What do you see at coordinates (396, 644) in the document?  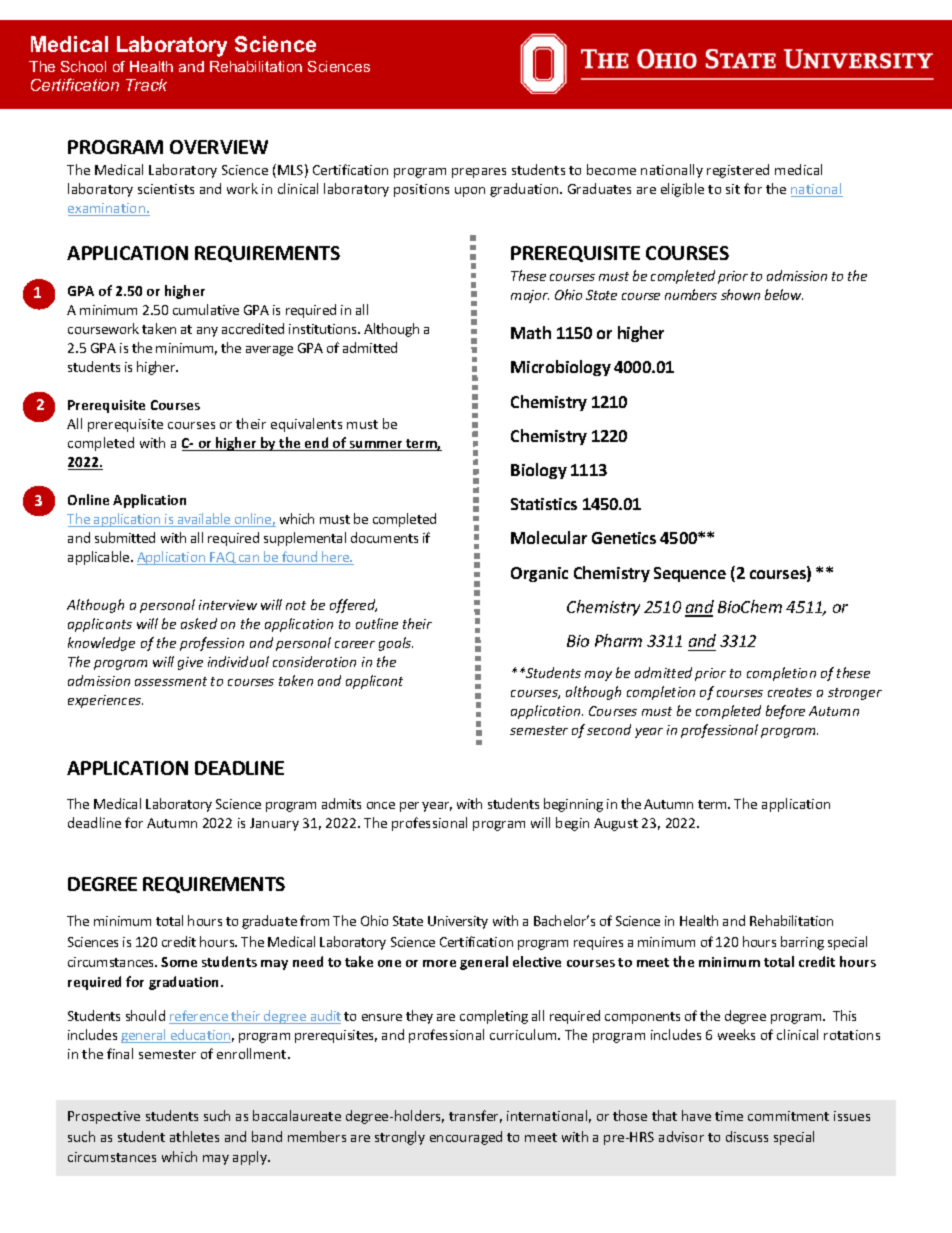 I see `goals` at bounding box center [396, 644].
